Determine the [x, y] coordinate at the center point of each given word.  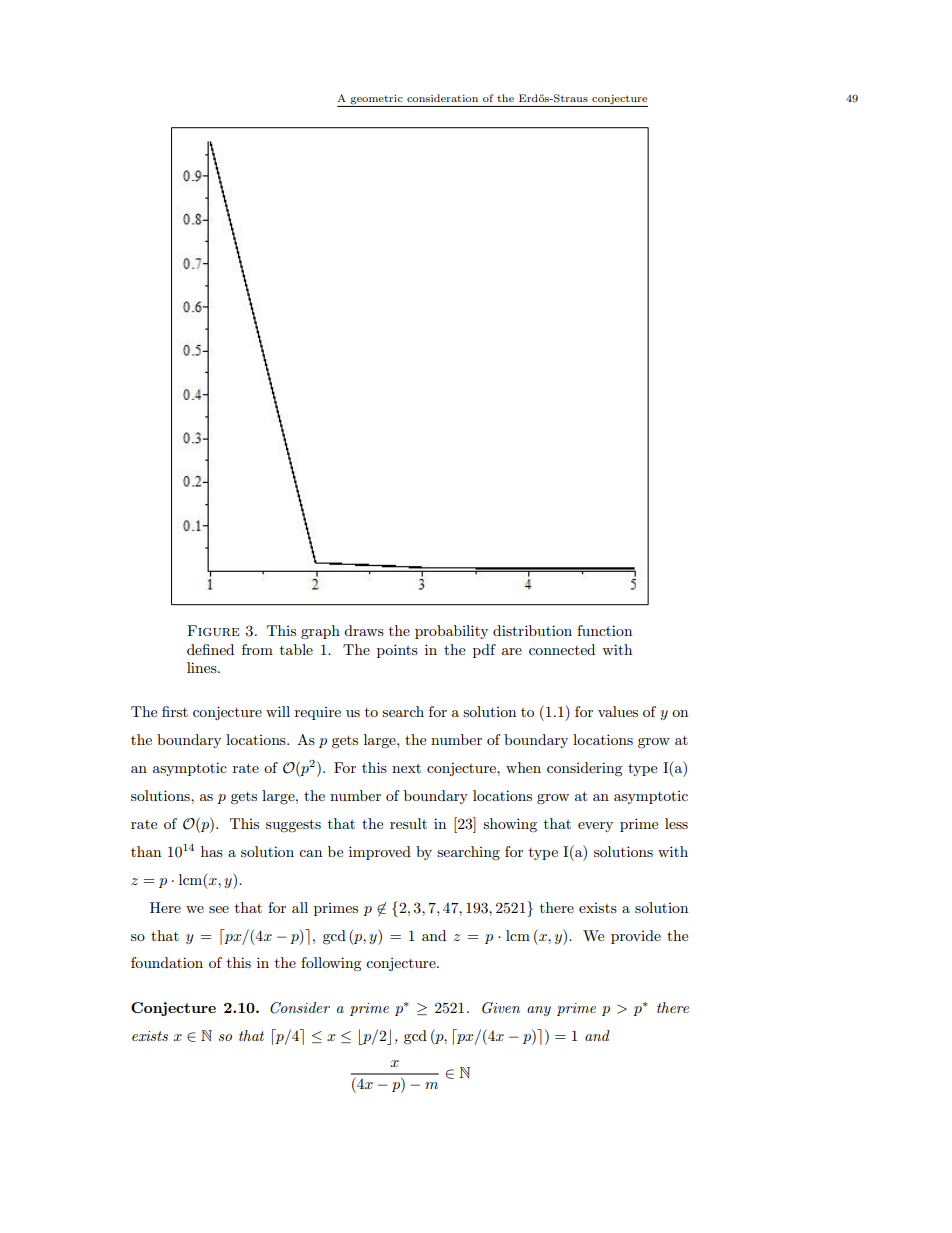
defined [210, 649]
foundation [167, 962]
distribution [532, 630]
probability [451, 632]
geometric [377, 101]
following [331, 964]
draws [364, 630]
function [604, 630]
